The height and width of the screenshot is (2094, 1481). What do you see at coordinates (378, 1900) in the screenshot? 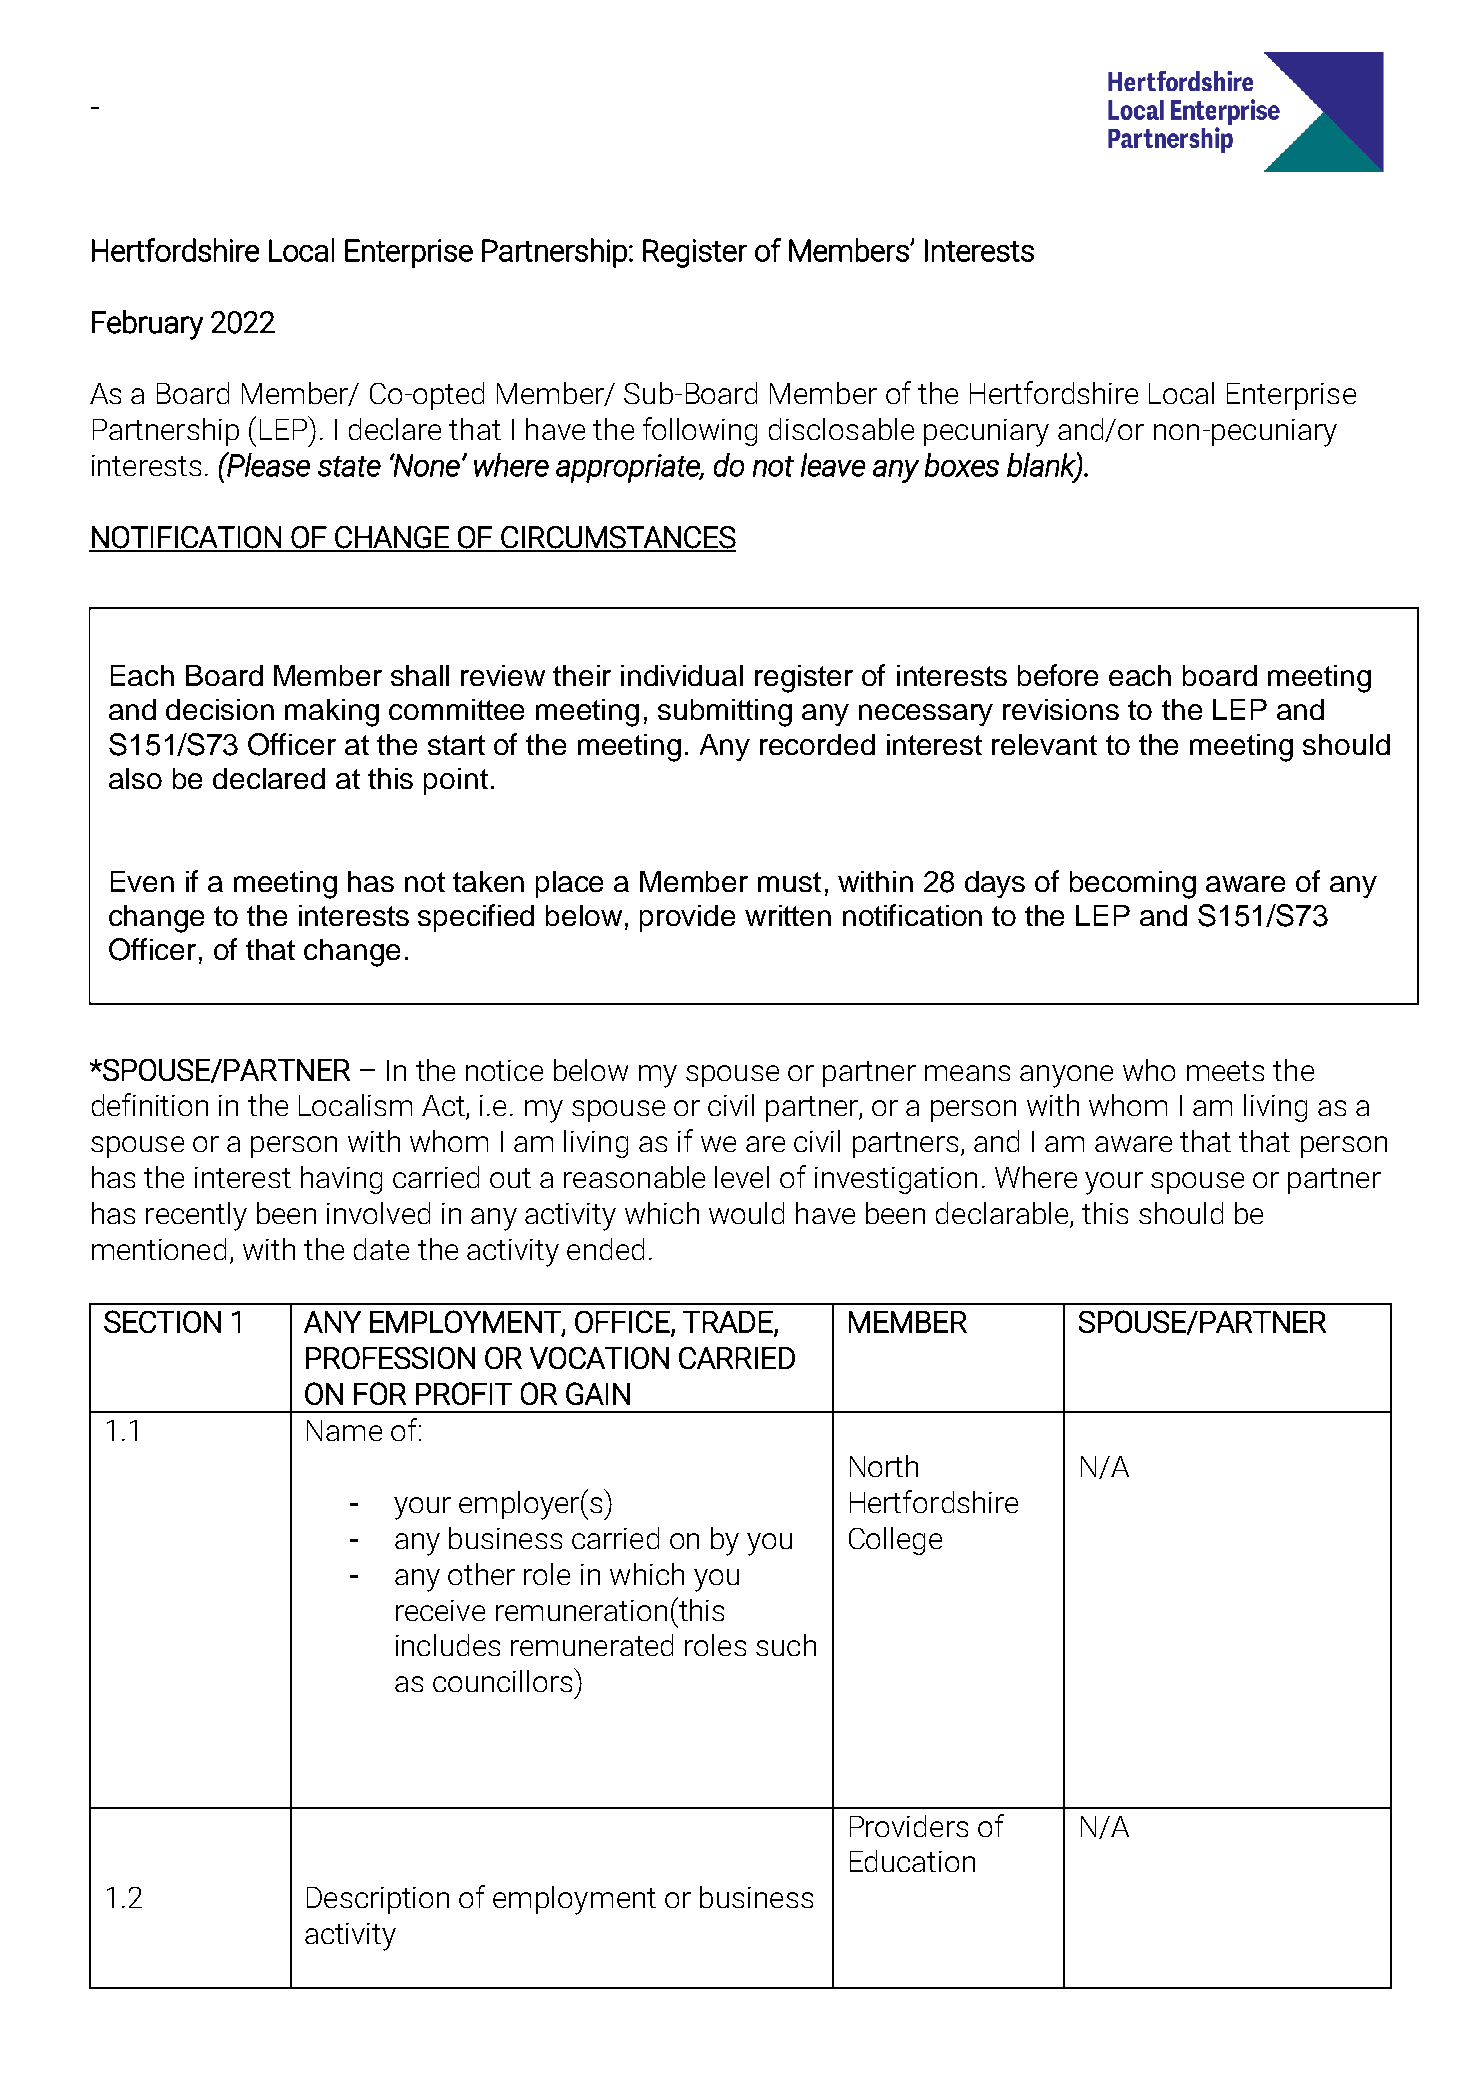
I see `Description` at bounding box center [378, 1900].
